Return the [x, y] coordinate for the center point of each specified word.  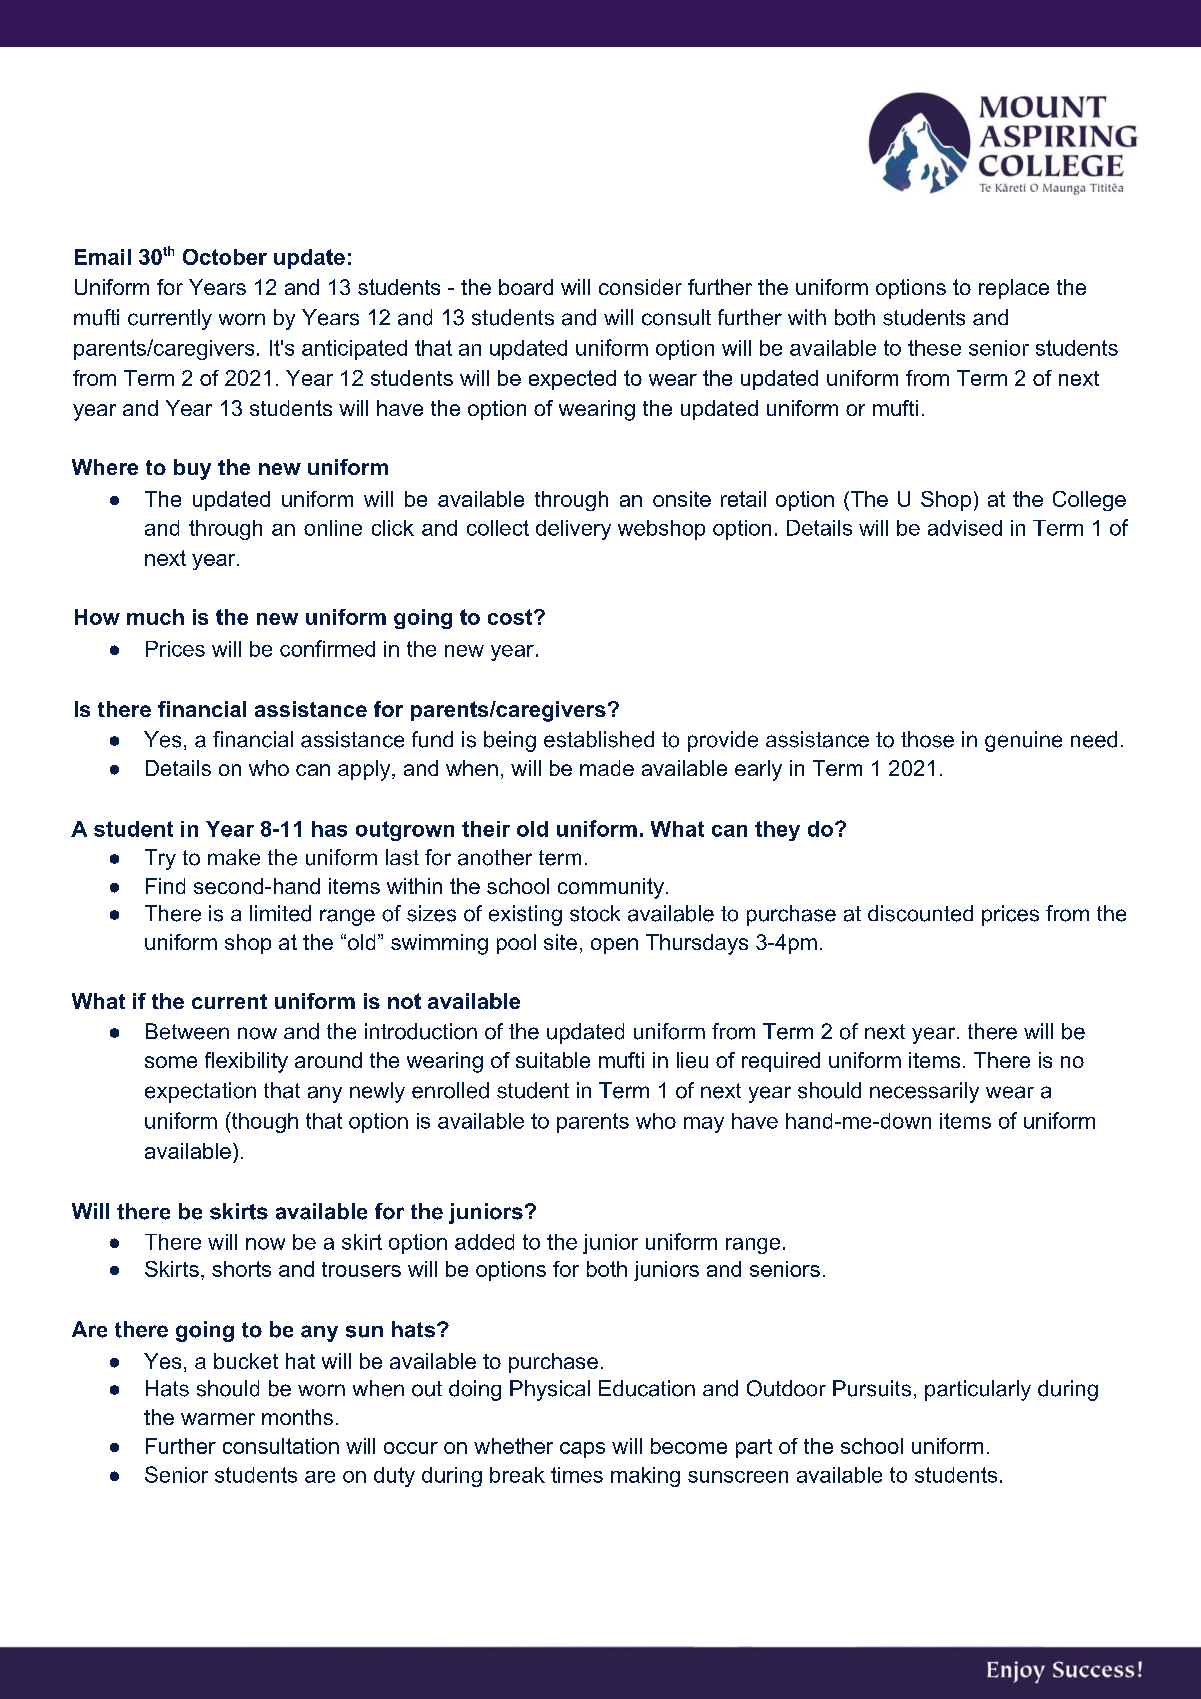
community [611, 888]
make [234, 857]
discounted [920, 913]
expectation [200, 1092]
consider [640, 287]
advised [965, 528]
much [155, 617]
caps [582, 1450]
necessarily [924, 1092]
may [704, 1125]
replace [1014, 289]
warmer [218, 1419]
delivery [573, 530]
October [225, 257]
